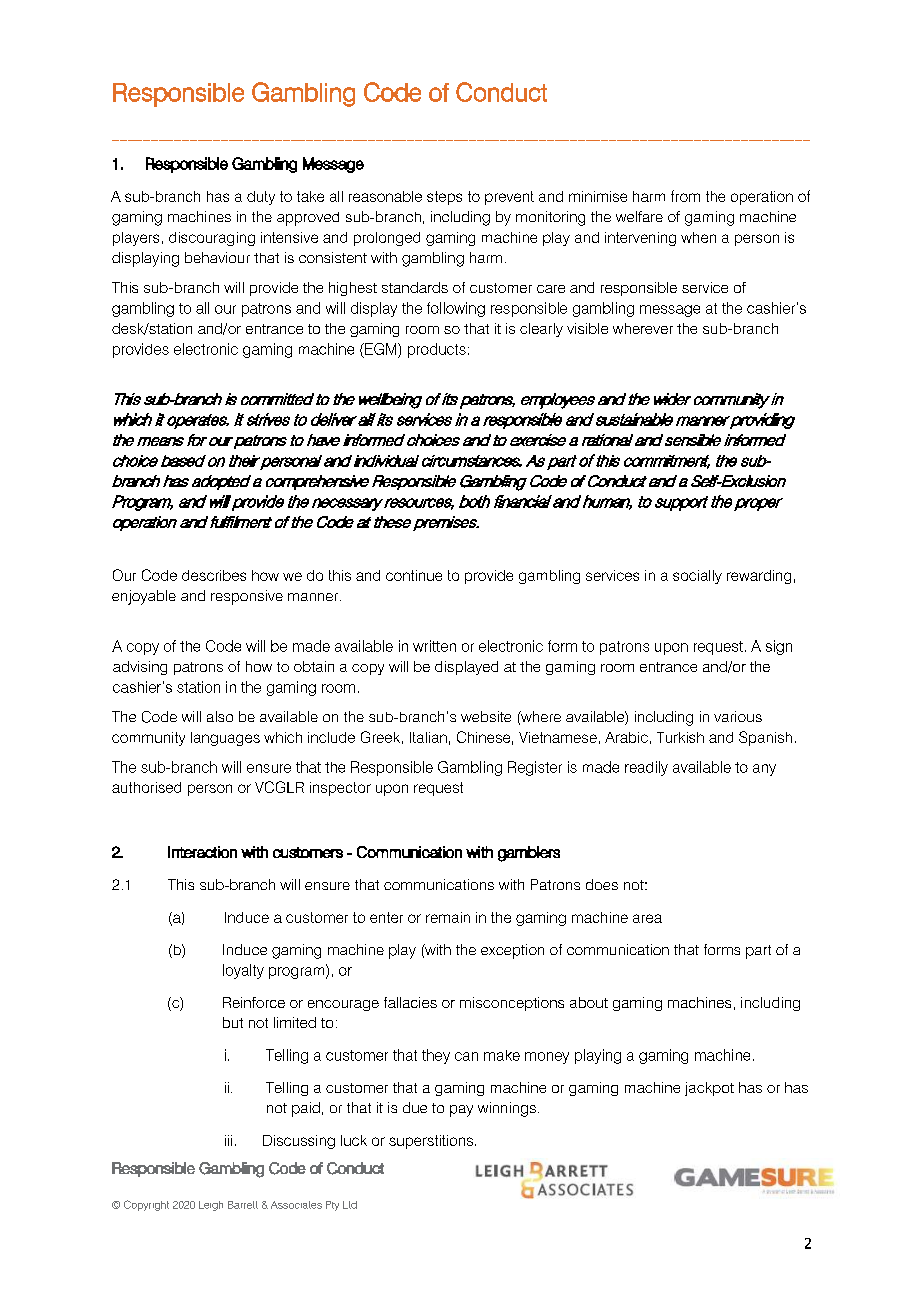  What do you see at coordinates (243, 971) in the document?
I see `loyalty` at bounding box center [243, 971].
